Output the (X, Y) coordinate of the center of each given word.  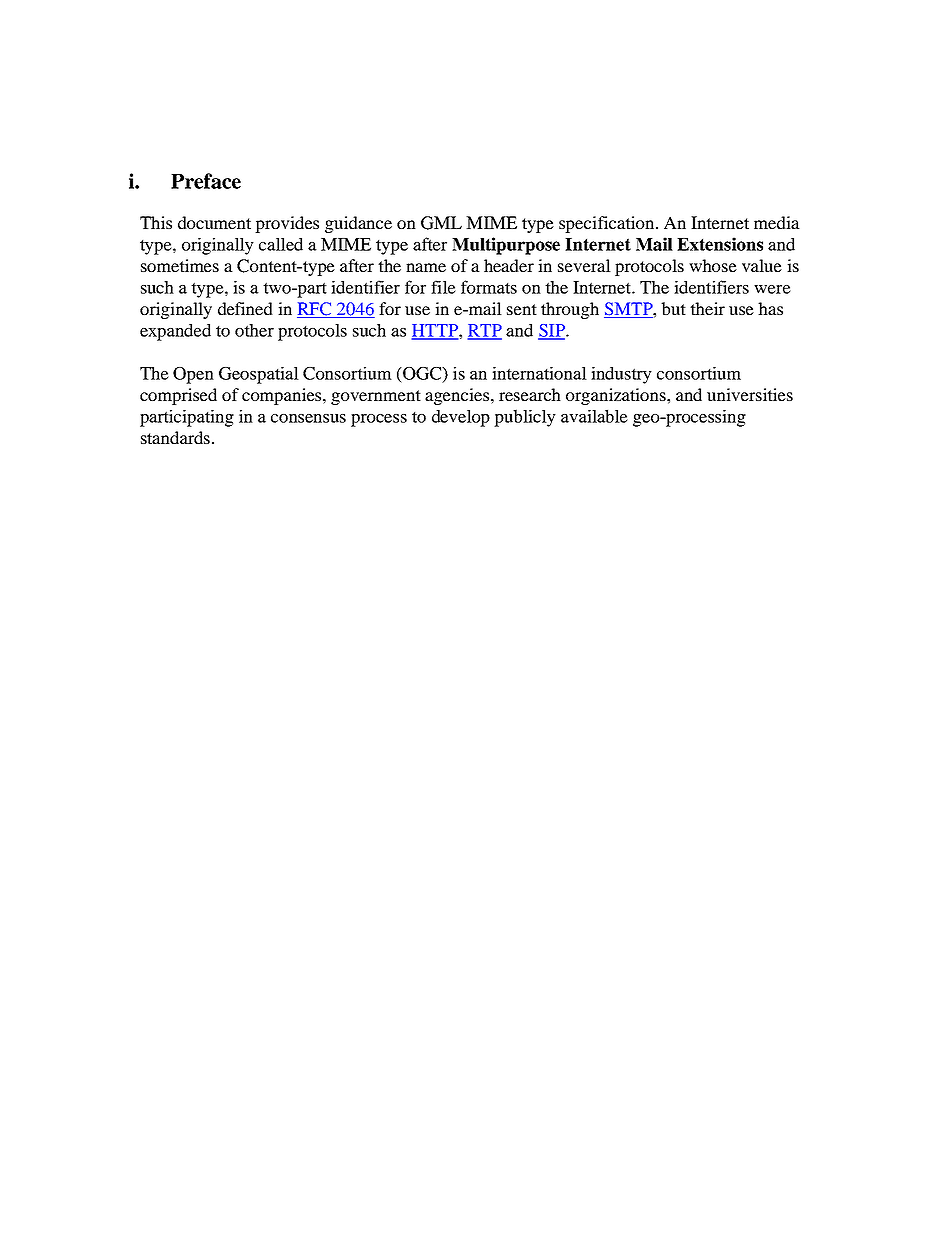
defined (245, 308)
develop (461, 418)
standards (175, 437)
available (594, 416)
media (777, 222)
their (707, 308)
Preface (206, 181)
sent (522, 309)
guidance (358, 224)
